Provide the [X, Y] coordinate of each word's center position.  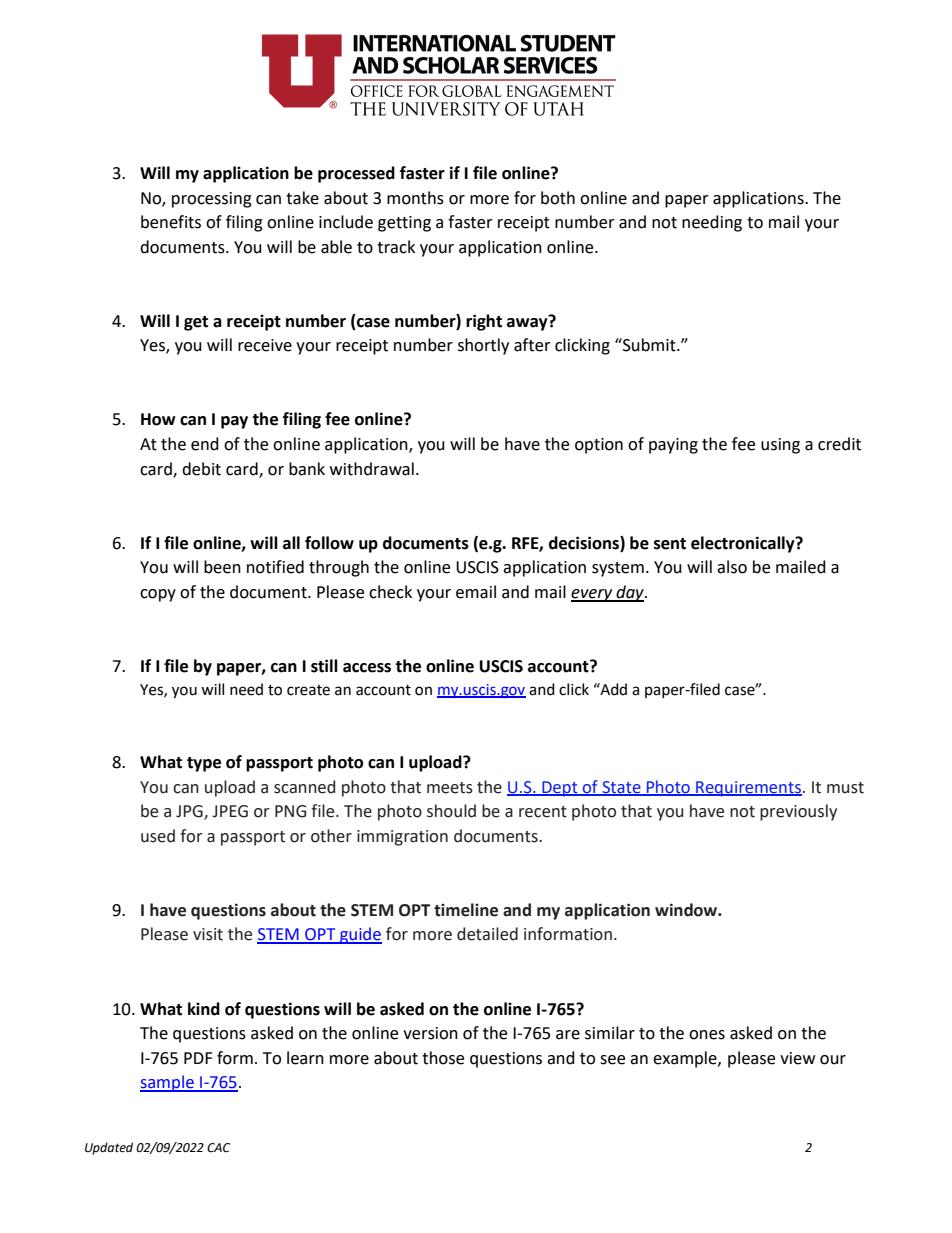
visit [208, 934]
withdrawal [372, 469]
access [367, 668]
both [558, 198]
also [732, 567]
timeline [466, 910]
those [443, 1058]
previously [798, 812]
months [415, 198]
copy [158, 595]
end [205, 444]
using [780, 446]
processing [212, 200]
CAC [218, 1148]
